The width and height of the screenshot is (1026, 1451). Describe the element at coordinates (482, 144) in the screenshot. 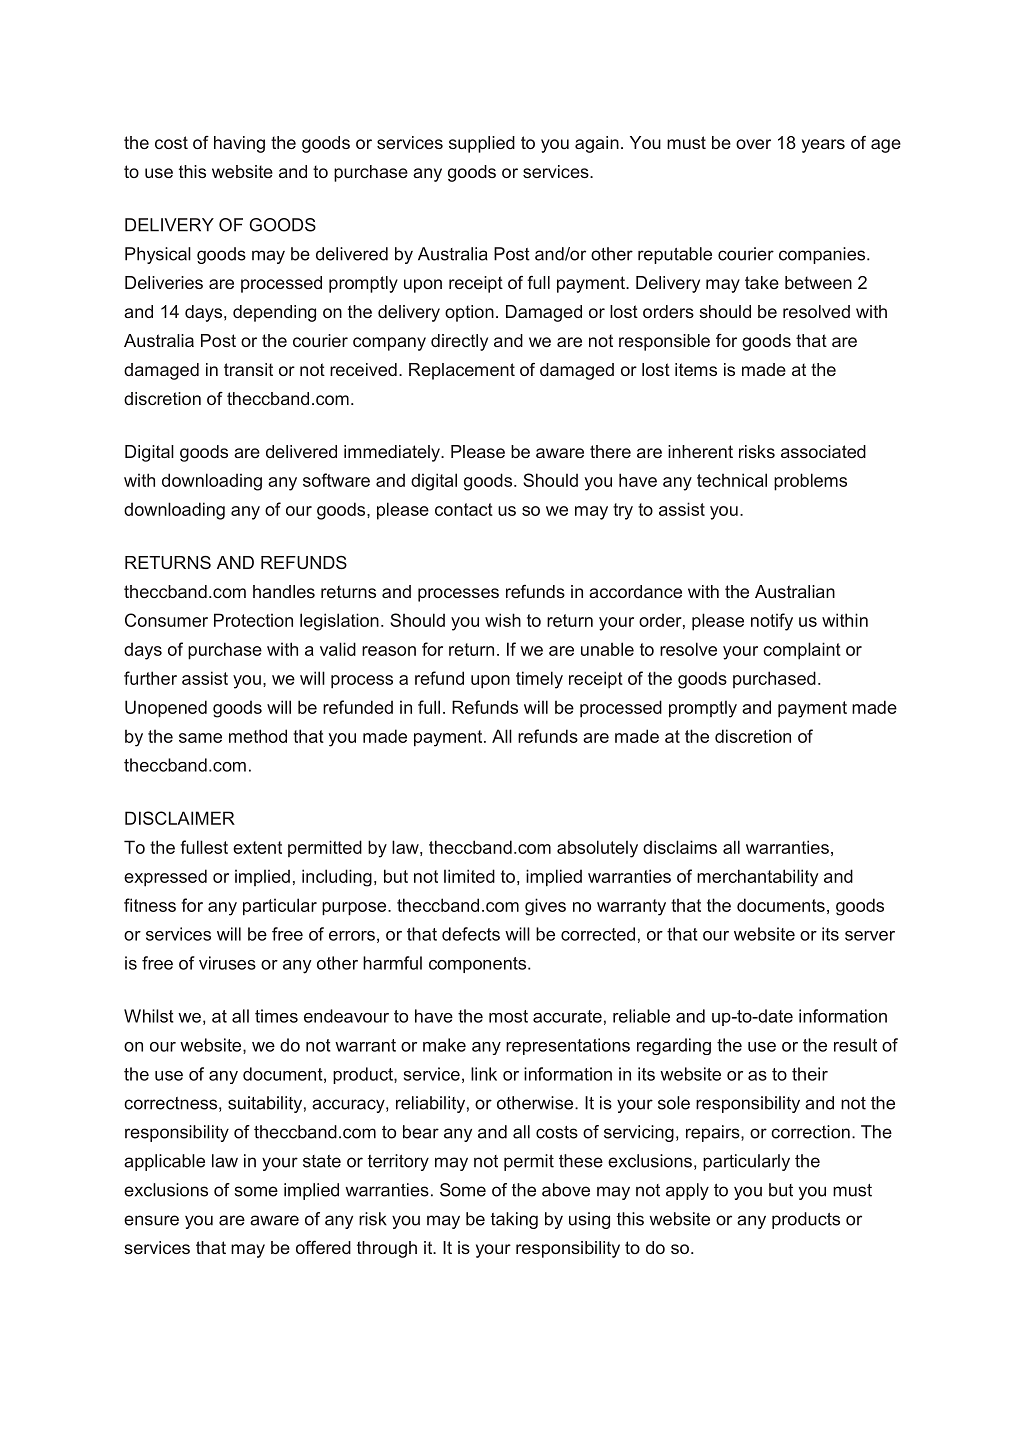

I see `supplied` at that location.
